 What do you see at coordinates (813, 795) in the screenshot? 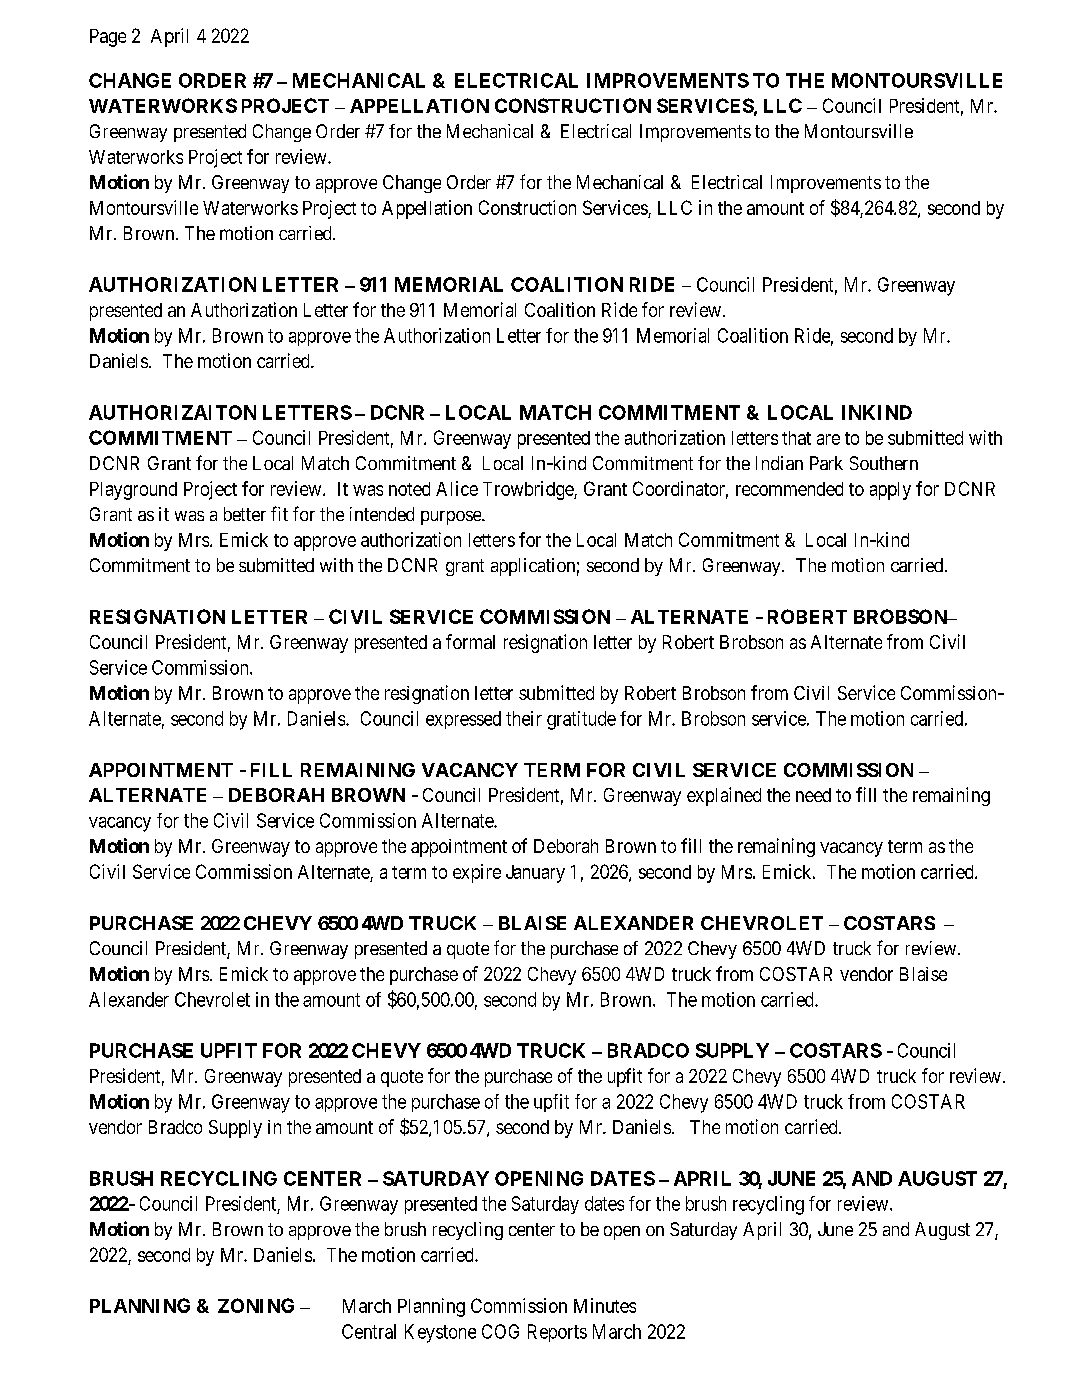
I see `need` at bounding box center [813, 795].
